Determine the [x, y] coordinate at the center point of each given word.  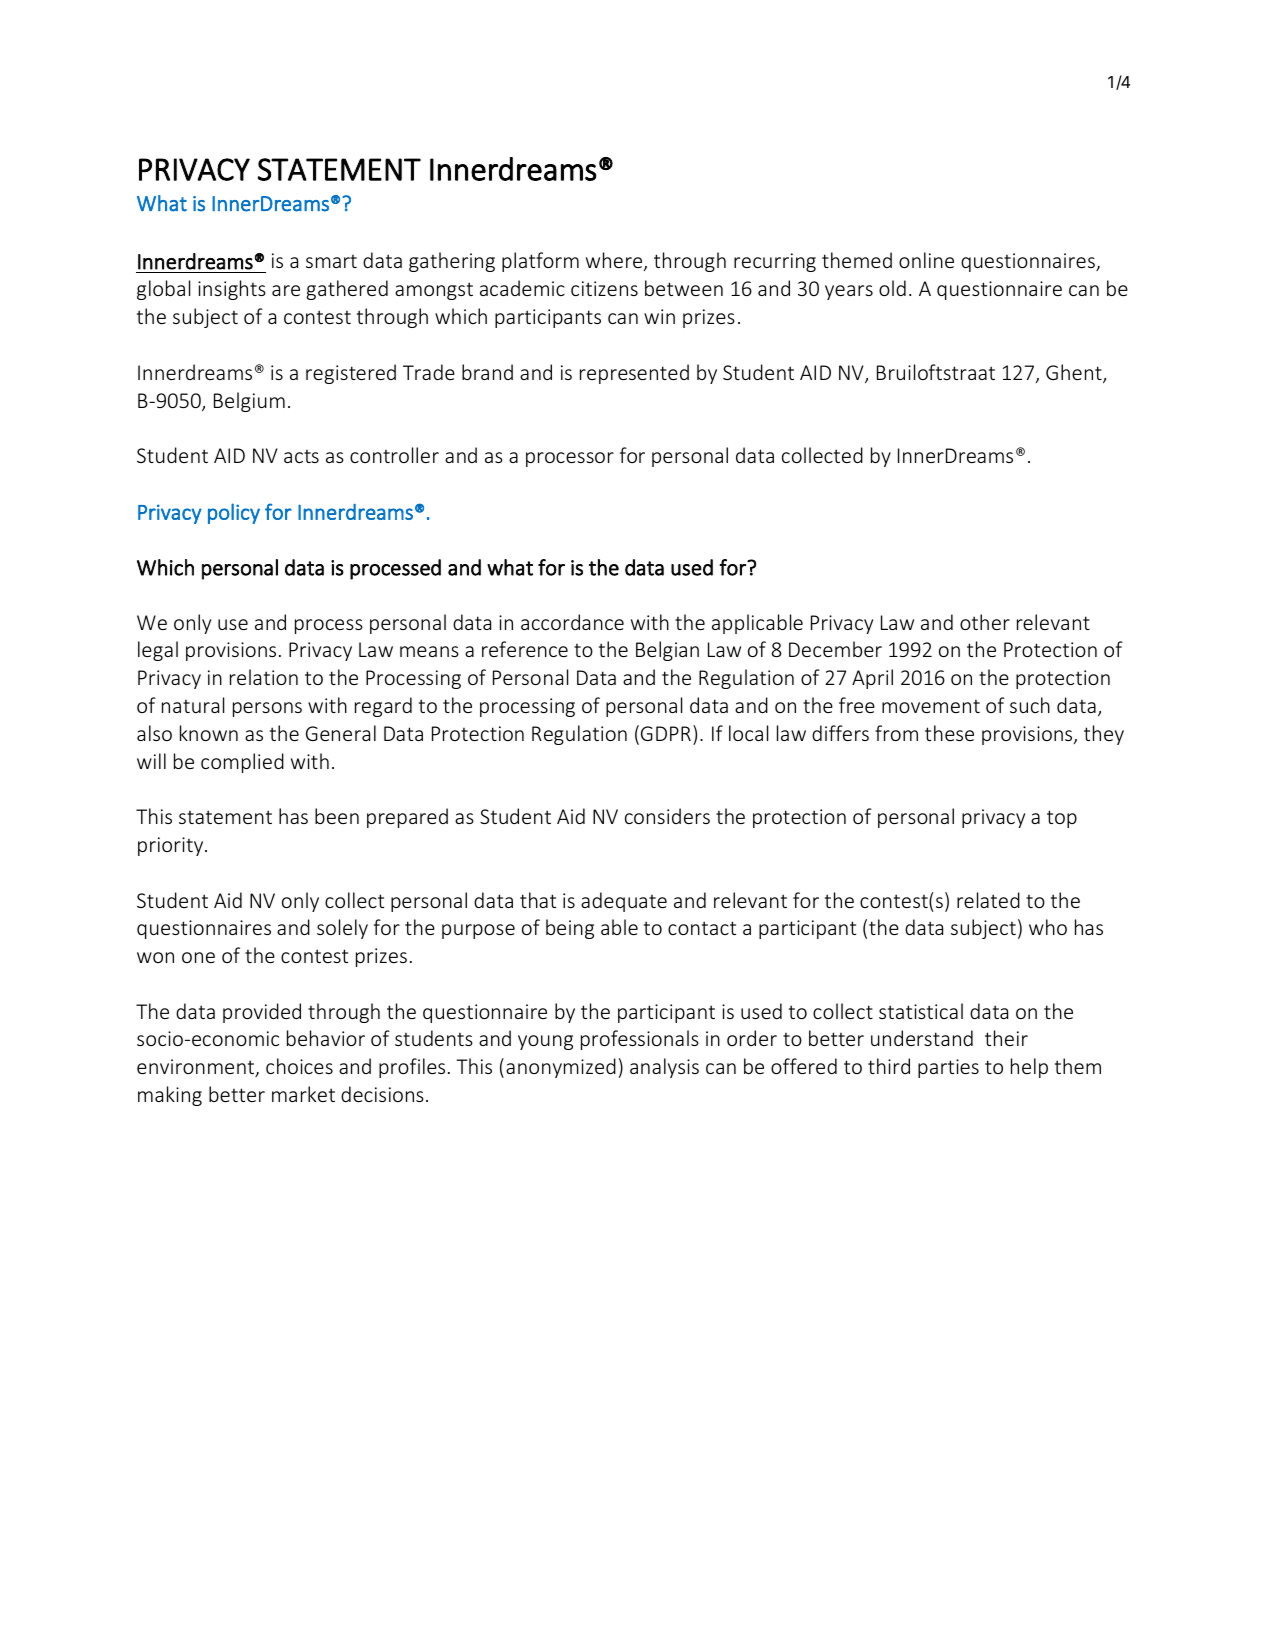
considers [667, 816]
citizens [604, 288]
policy [234, 513]
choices [299, 1066]
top [1062, 819]
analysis [664, 1068]
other [985, 622]
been [337, 816]
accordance [572, 622]
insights [232, 290]
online [926, 260]
